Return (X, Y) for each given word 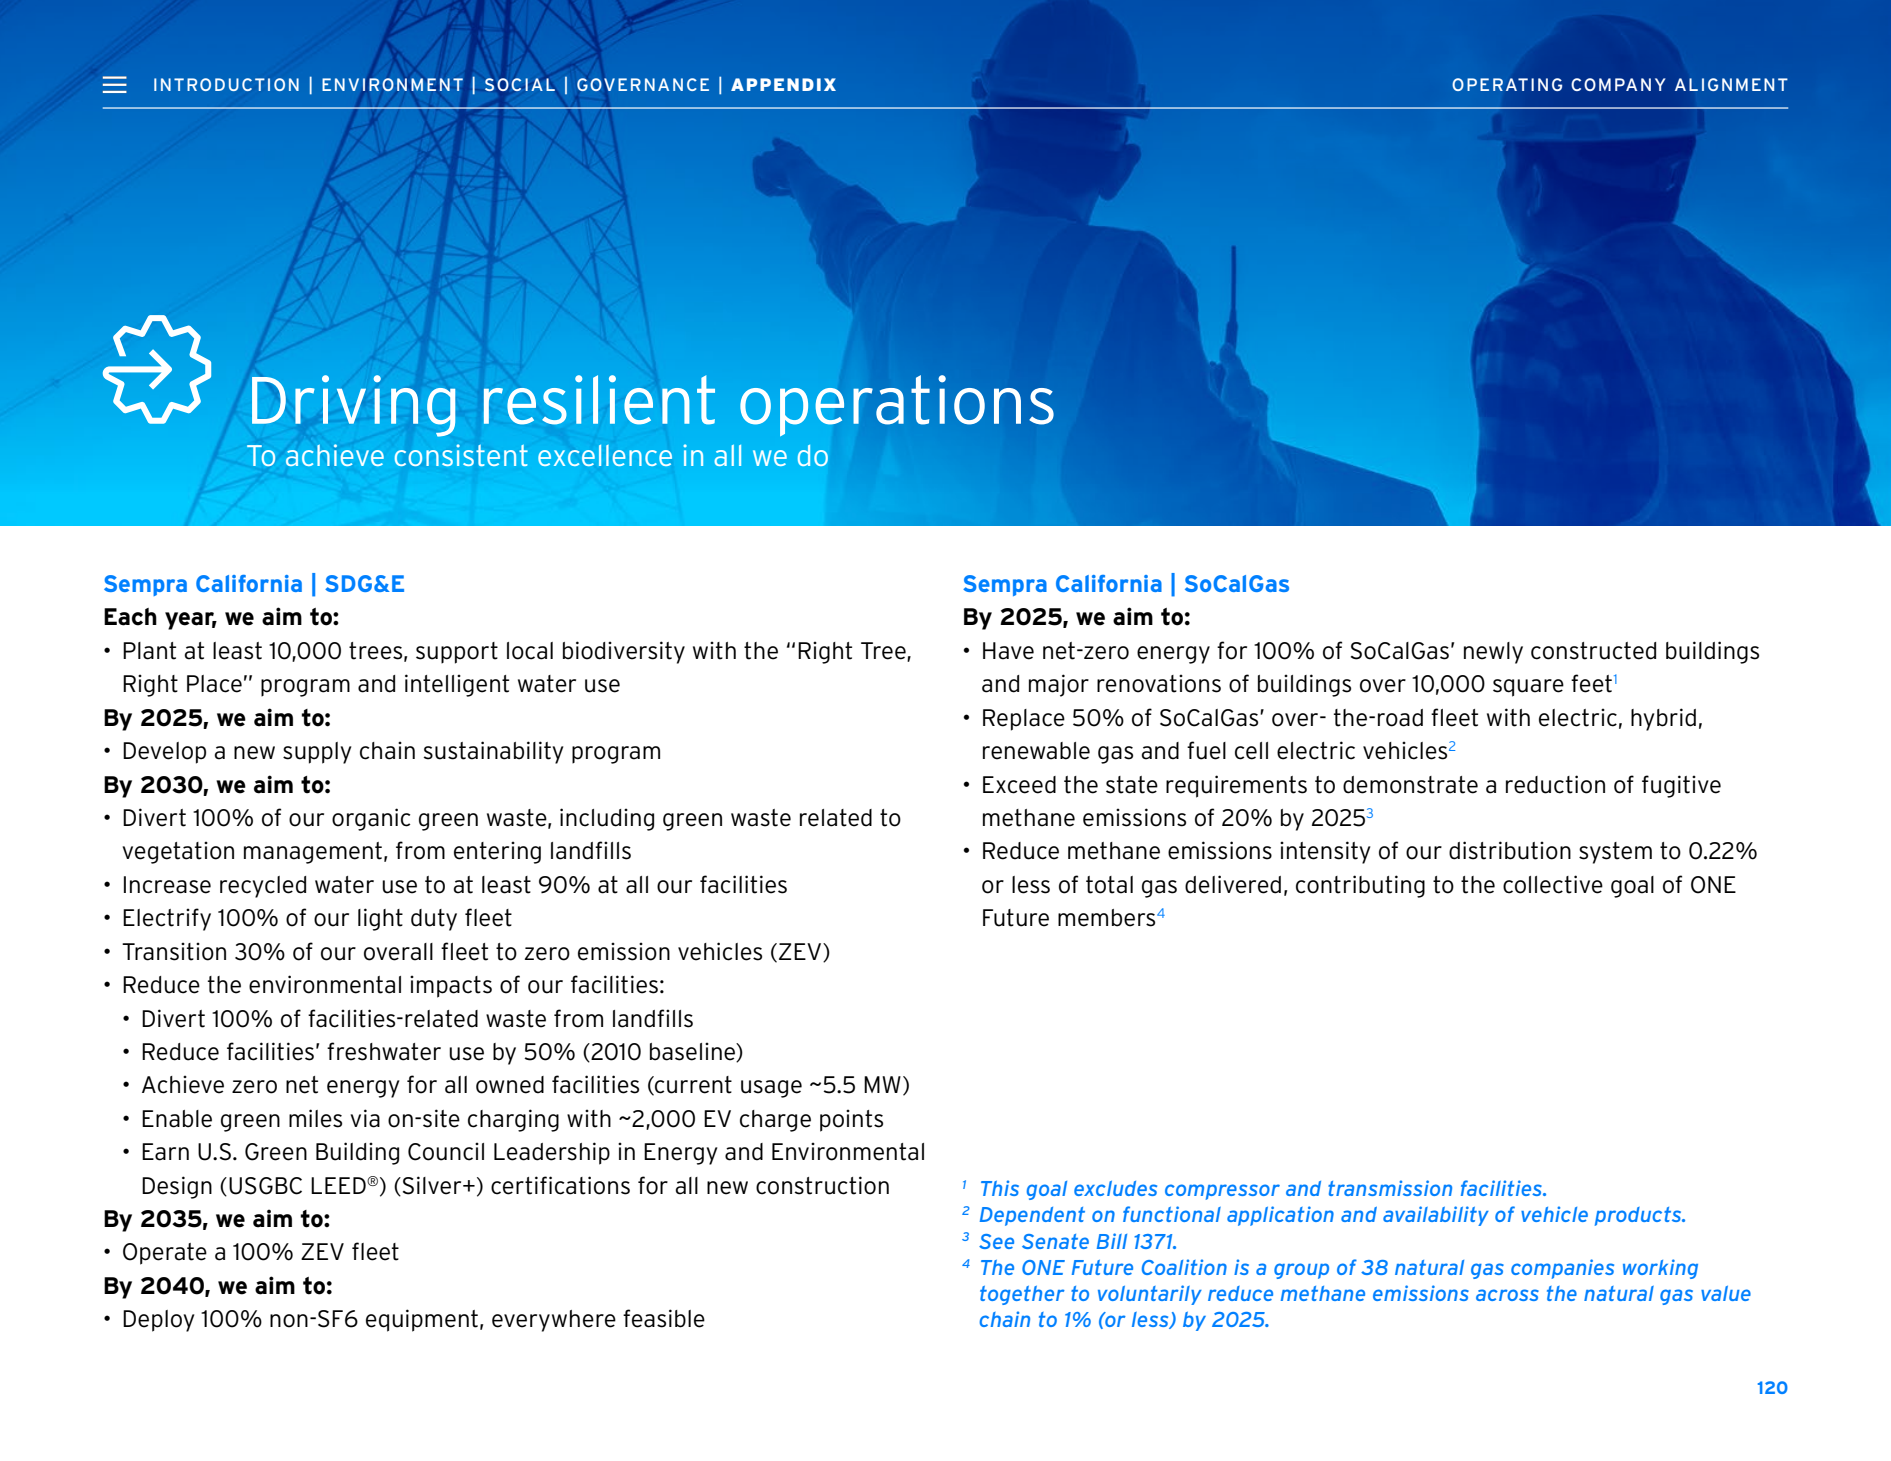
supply (317, 753)
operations (897, 406)
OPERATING (1507, 84)
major (1059, 685)
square (1528, 688)
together (1022, 1295)
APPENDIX (783, 84)
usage (771, 1089)
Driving (353, 406)
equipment (422, 1320)
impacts (451, 986)
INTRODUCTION (226, 84)
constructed (1593, 651)
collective (1553, 884)
